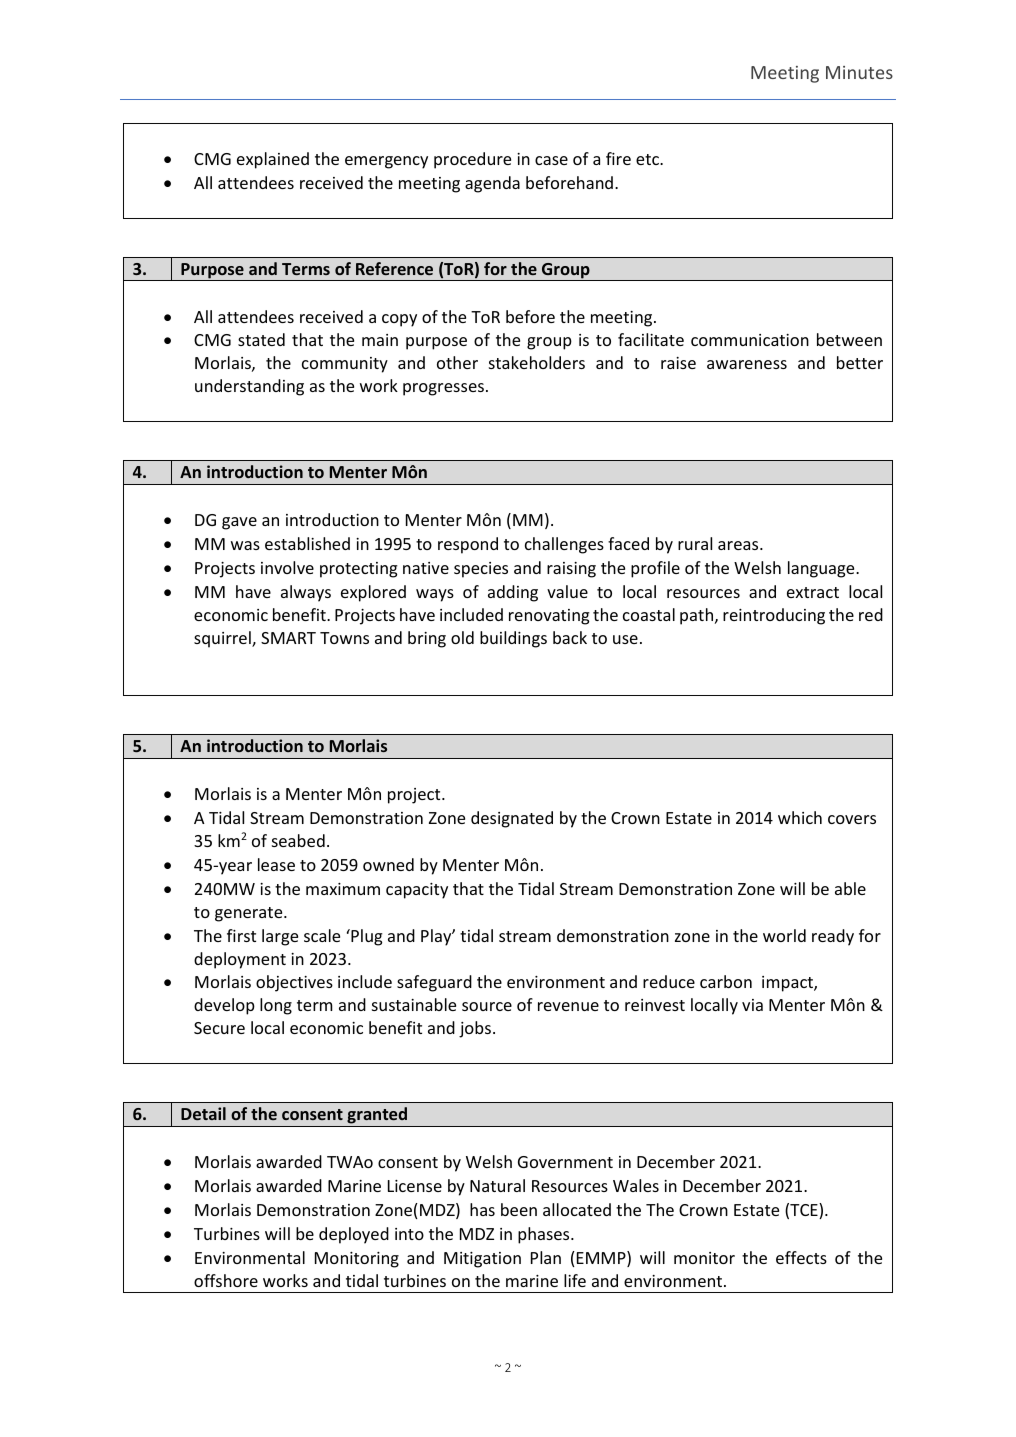 This screenshot has height=1437, width=1016. I want to click on SMART, so click(288, 638).
